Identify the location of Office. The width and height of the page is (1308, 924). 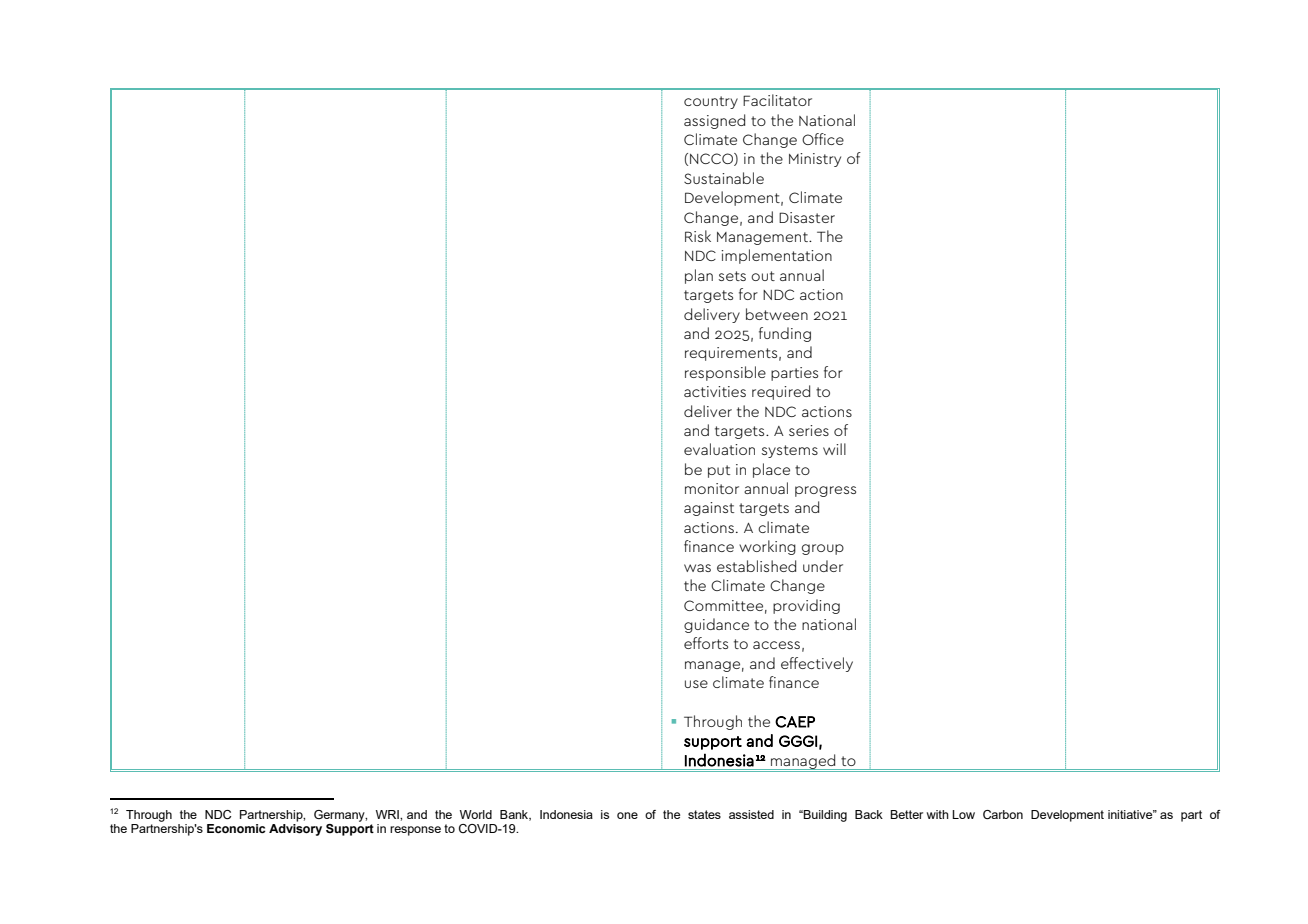
(823, 139).
